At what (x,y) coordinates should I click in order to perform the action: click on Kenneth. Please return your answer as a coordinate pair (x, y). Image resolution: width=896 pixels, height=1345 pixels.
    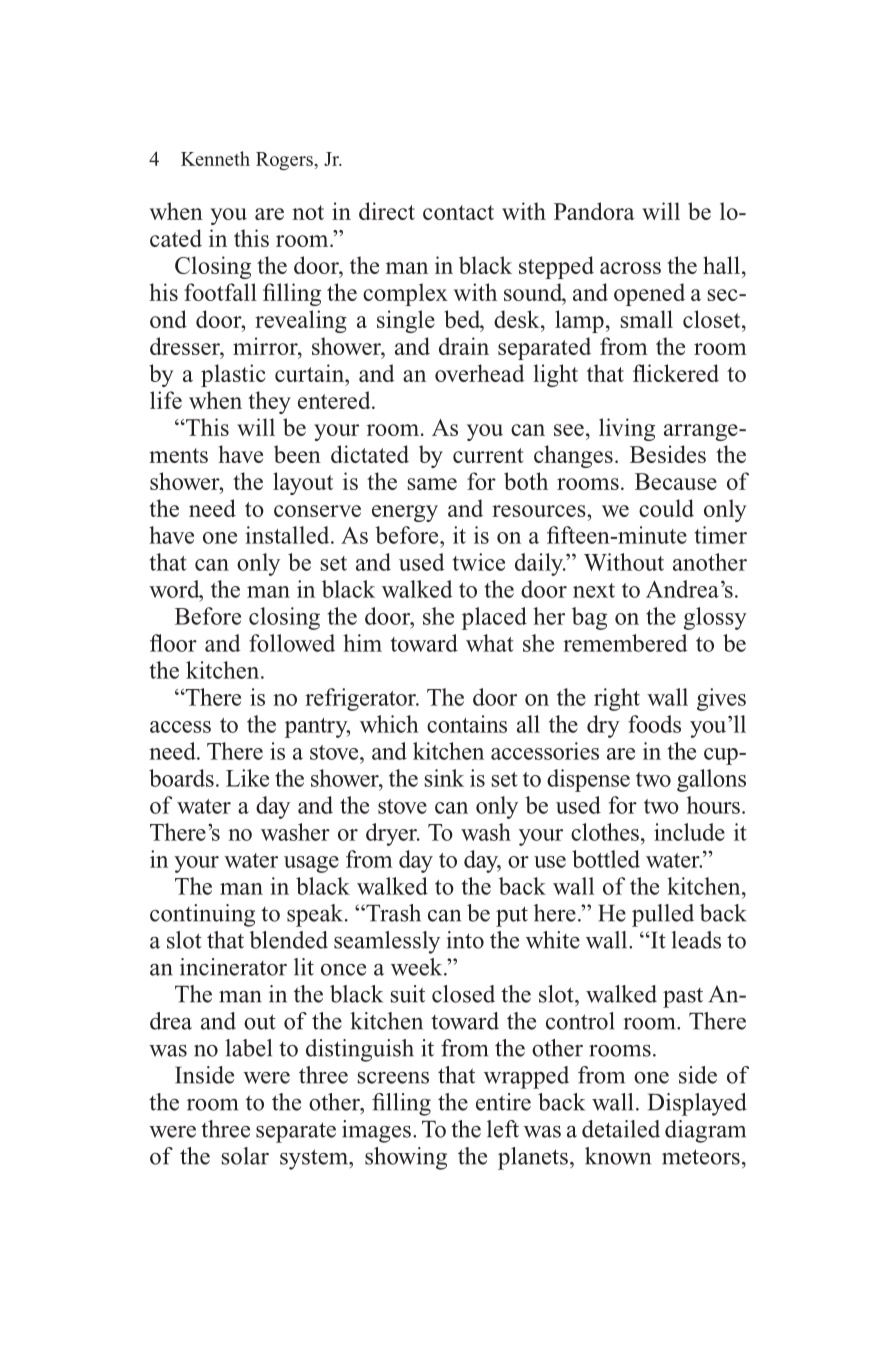
    Looking at the image, I should click on (215, 158).
